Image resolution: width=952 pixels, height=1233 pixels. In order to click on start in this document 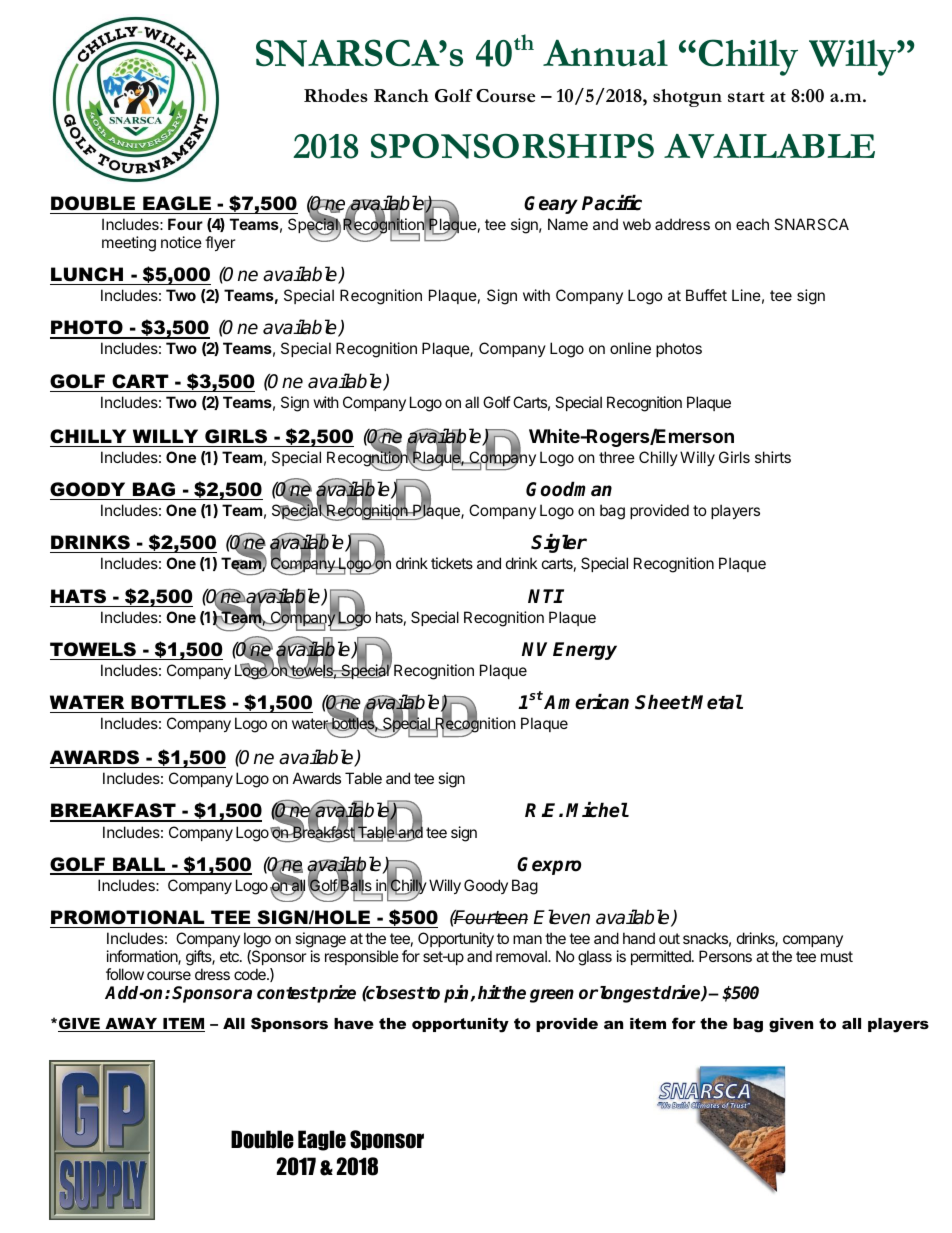, I will do `click(746, 97)`.
